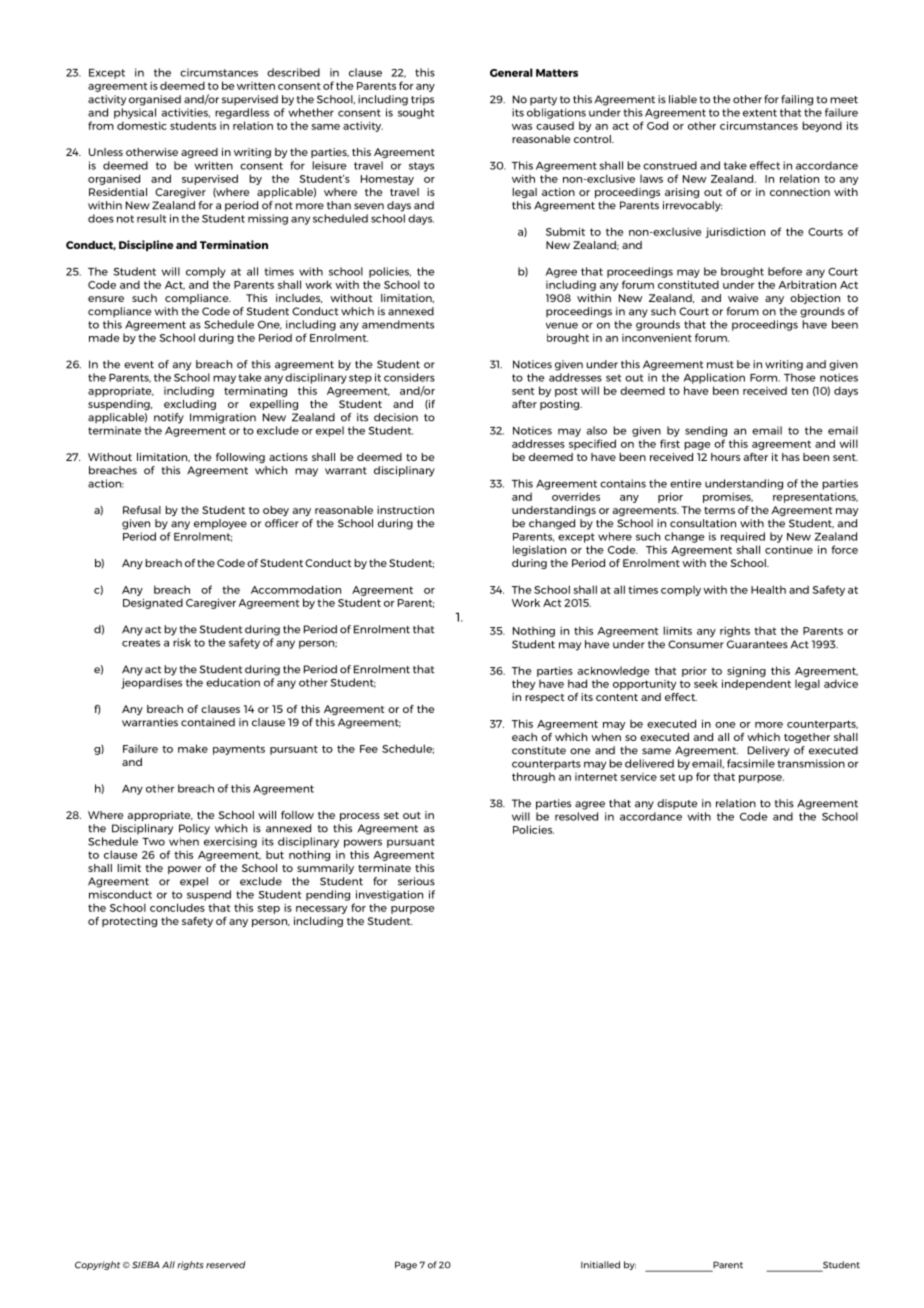 The width and height of the image is (924, 1308). What do you see at coordinates (533, 777) in the image?
I see `through` at bounding box center [533, 777].
